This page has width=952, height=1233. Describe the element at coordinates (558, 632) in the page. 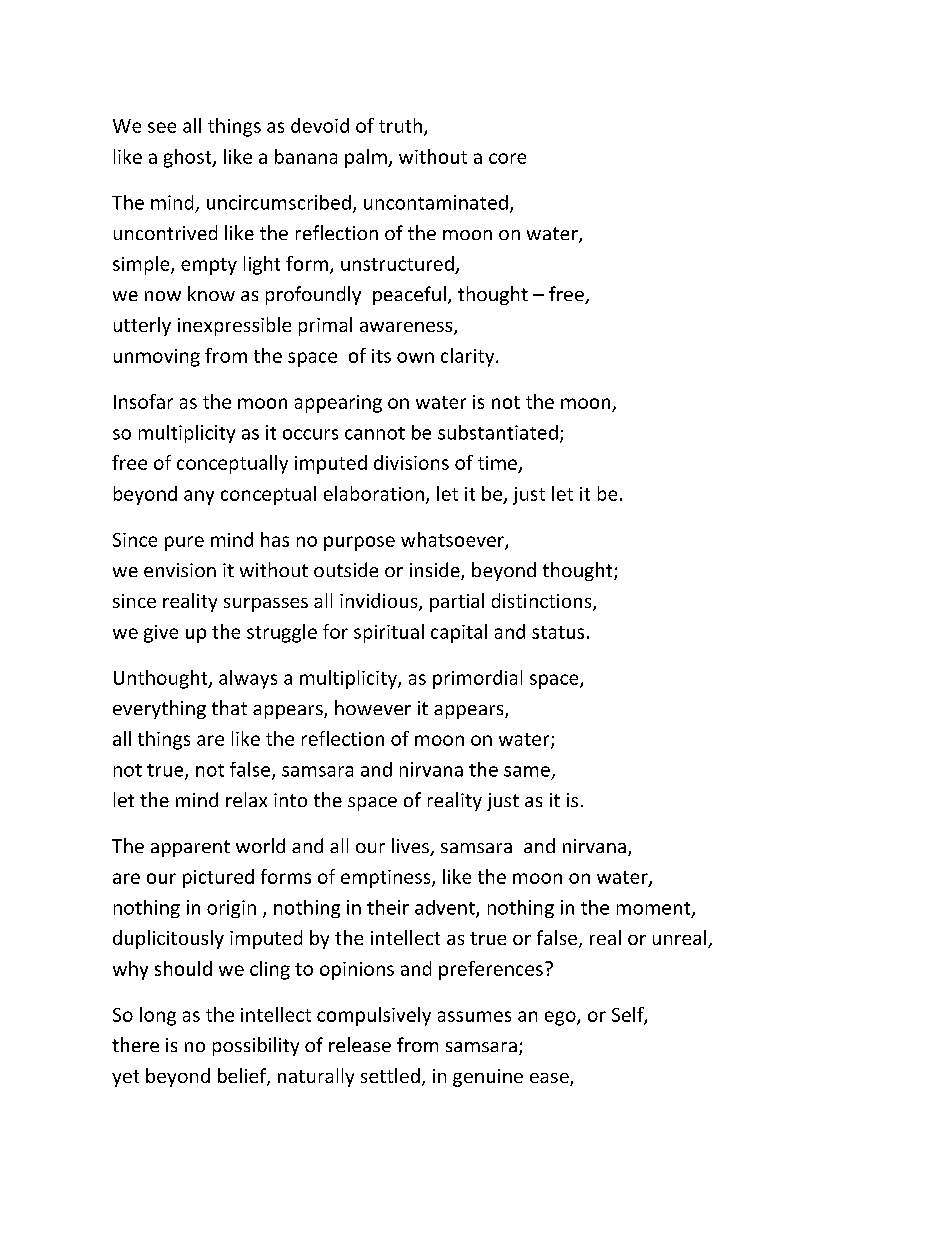

I see `status` at that location.
